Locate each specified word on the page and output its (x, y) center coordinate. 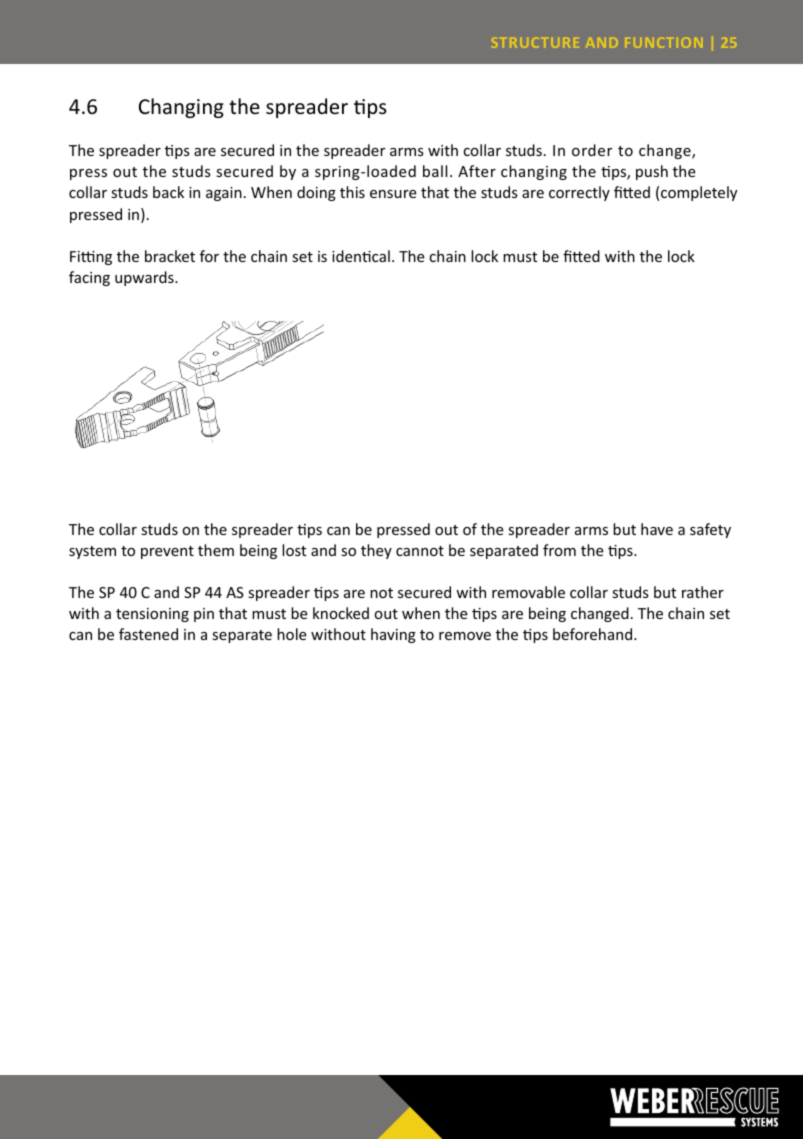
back (168, 192)
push (652, 172)
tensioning (152, 615)
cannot (420, 551)
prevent (167, 552)
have (657, 529)
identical (361, 256)
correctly (579, 193)
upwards (145, 278)
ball (435, 171)
